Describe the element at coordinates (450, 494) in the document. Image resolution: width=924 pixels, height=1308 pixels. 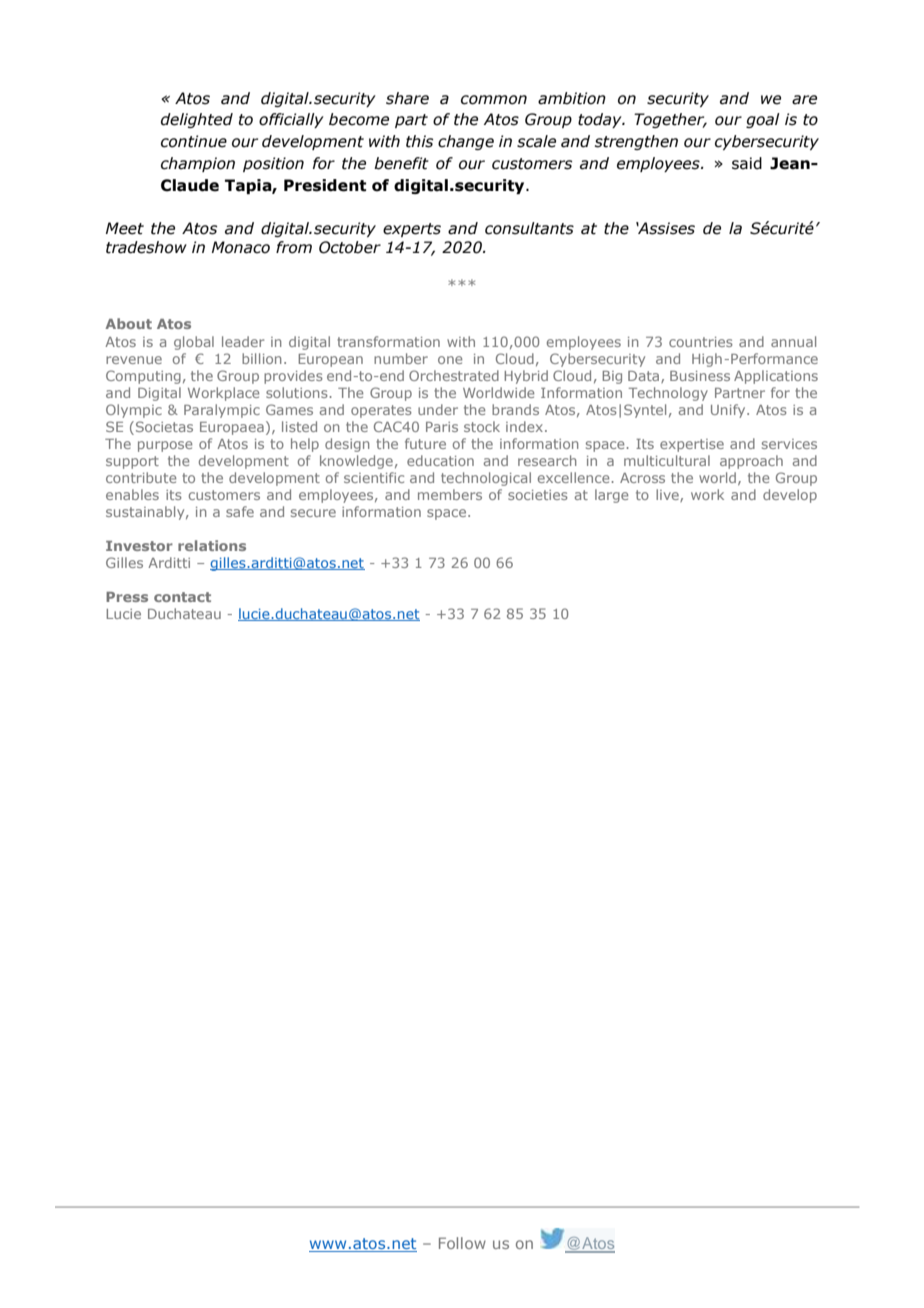
I see `members` at that location.
